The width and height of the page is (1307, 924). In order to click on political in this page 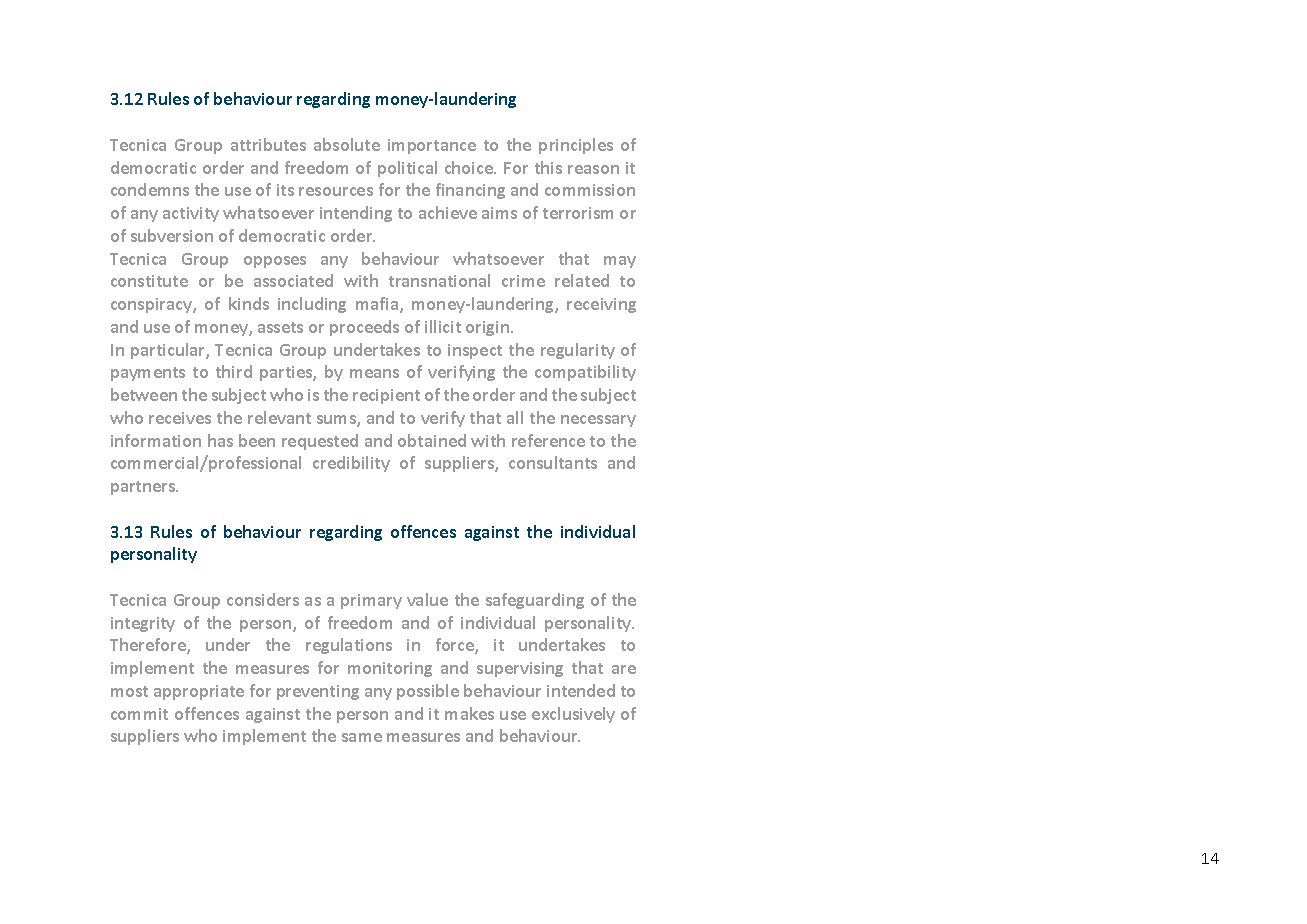, I will do `click(407, 169)`.
